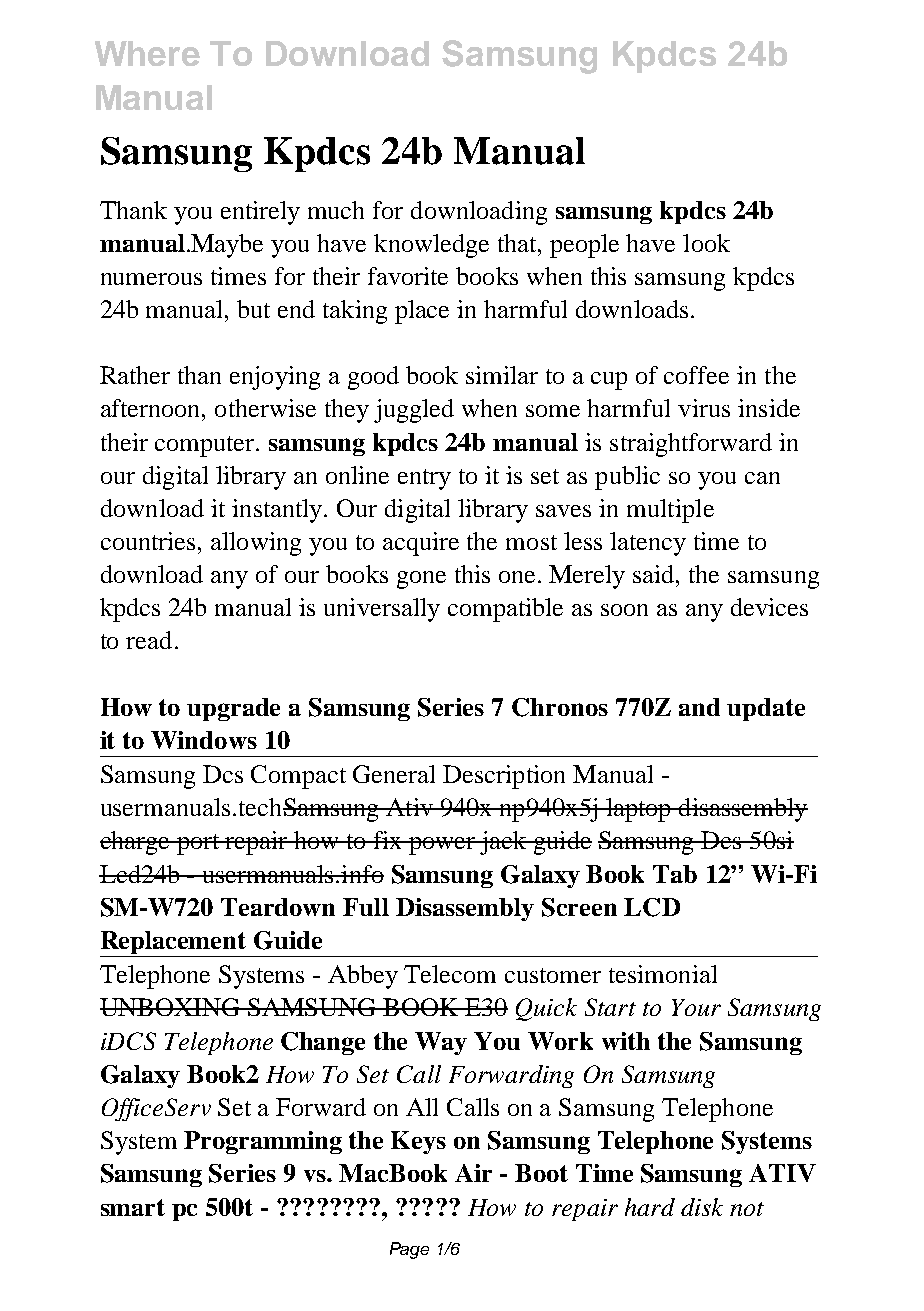 The width and height of the screenshot is (924, 1311). I want to click on Where, so click(147, 53).
